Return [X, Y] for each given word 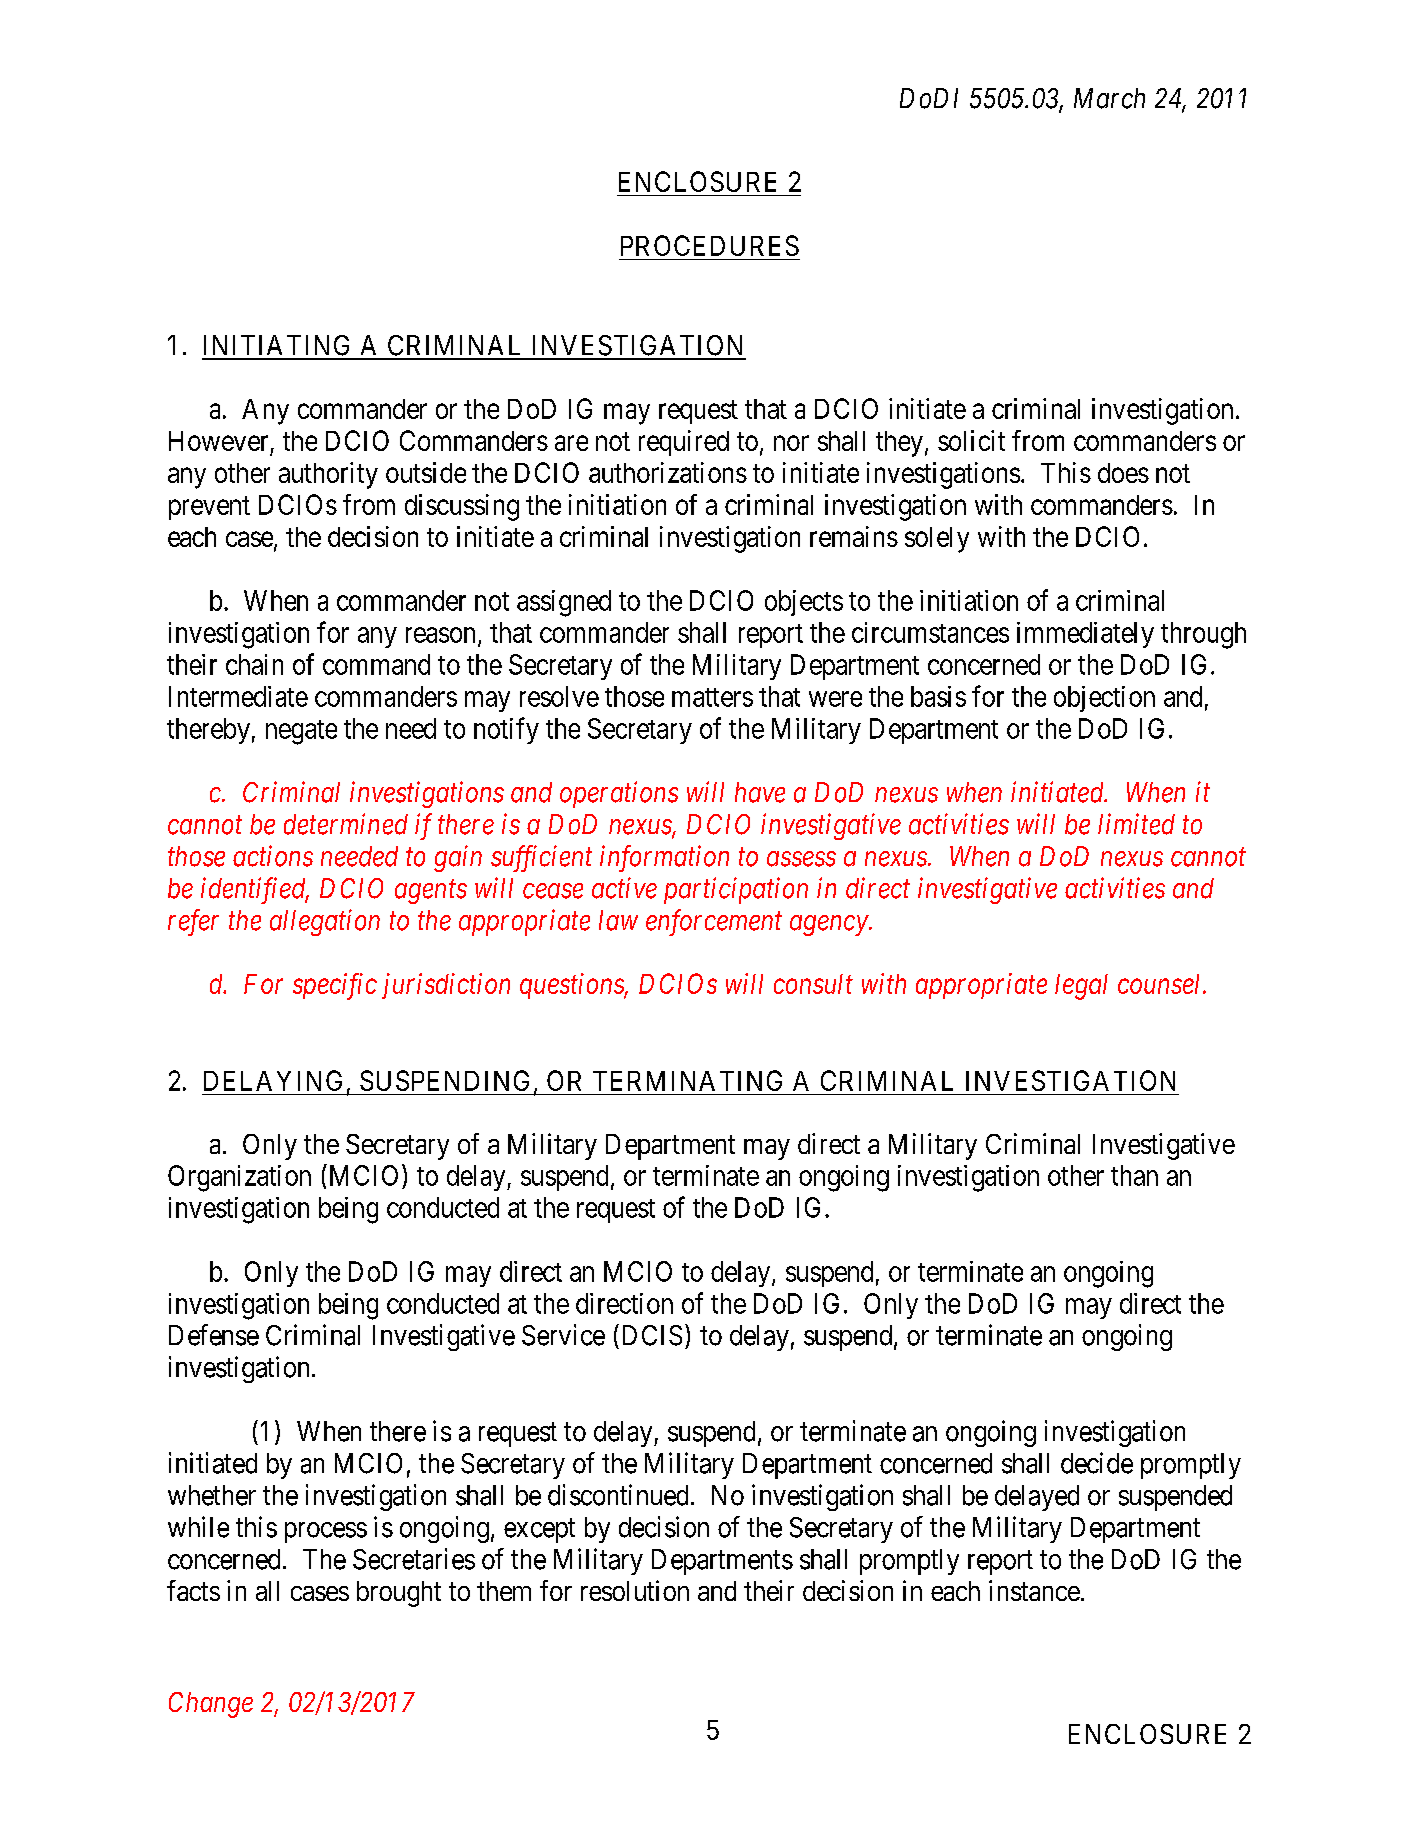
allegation [325, 922]
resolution [635, 1590]
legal [1081, 987]
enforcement [714, 922]
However [218, 441]
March [1109, 98]
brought [399, 1594]
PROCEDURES [710, 245]
